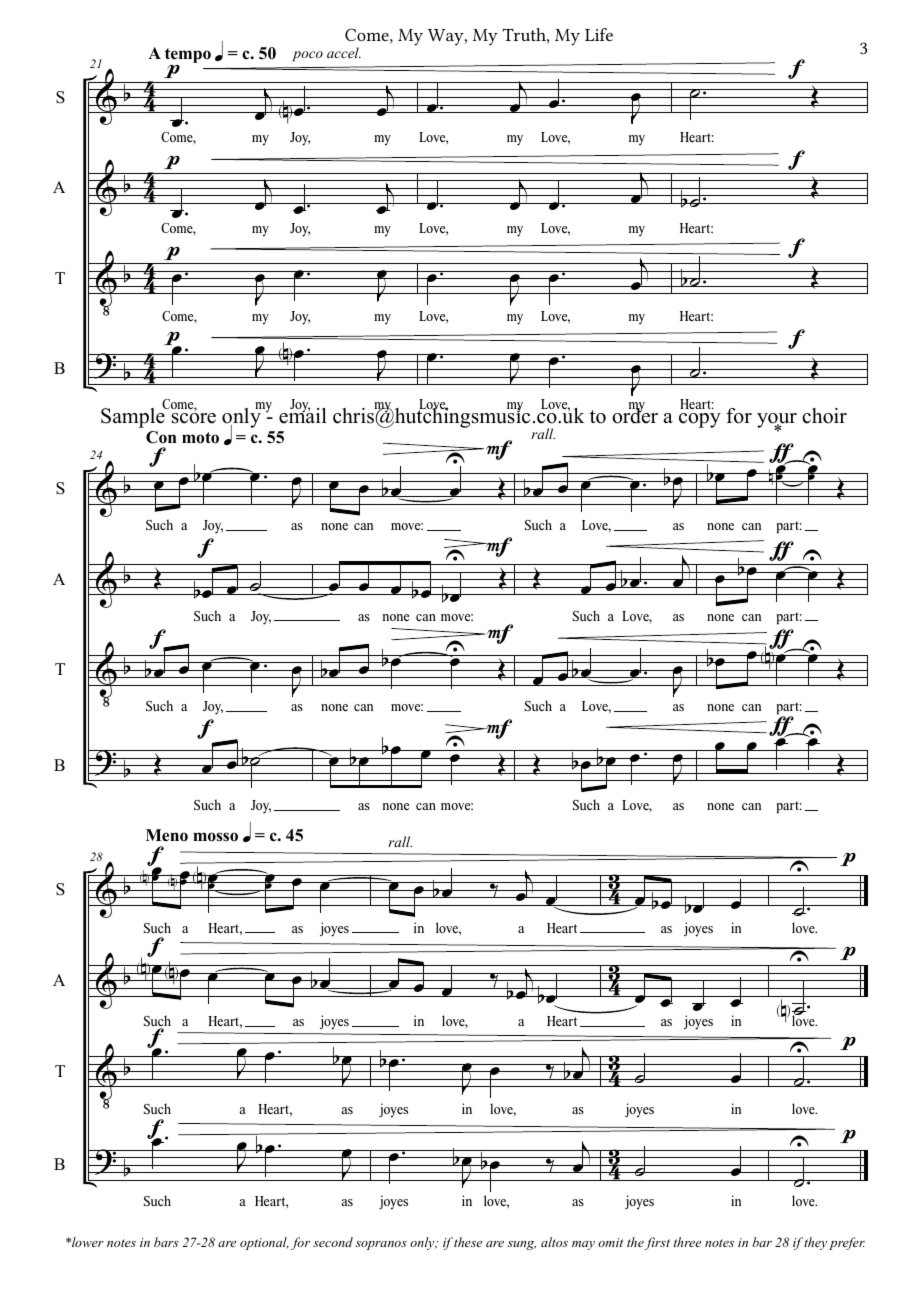 The height and width of the screenshot is (1308, 924). What do you see at coordinates (188, 57) in the screenshot?
I see `tempo` at bounding box center [188, 57].
